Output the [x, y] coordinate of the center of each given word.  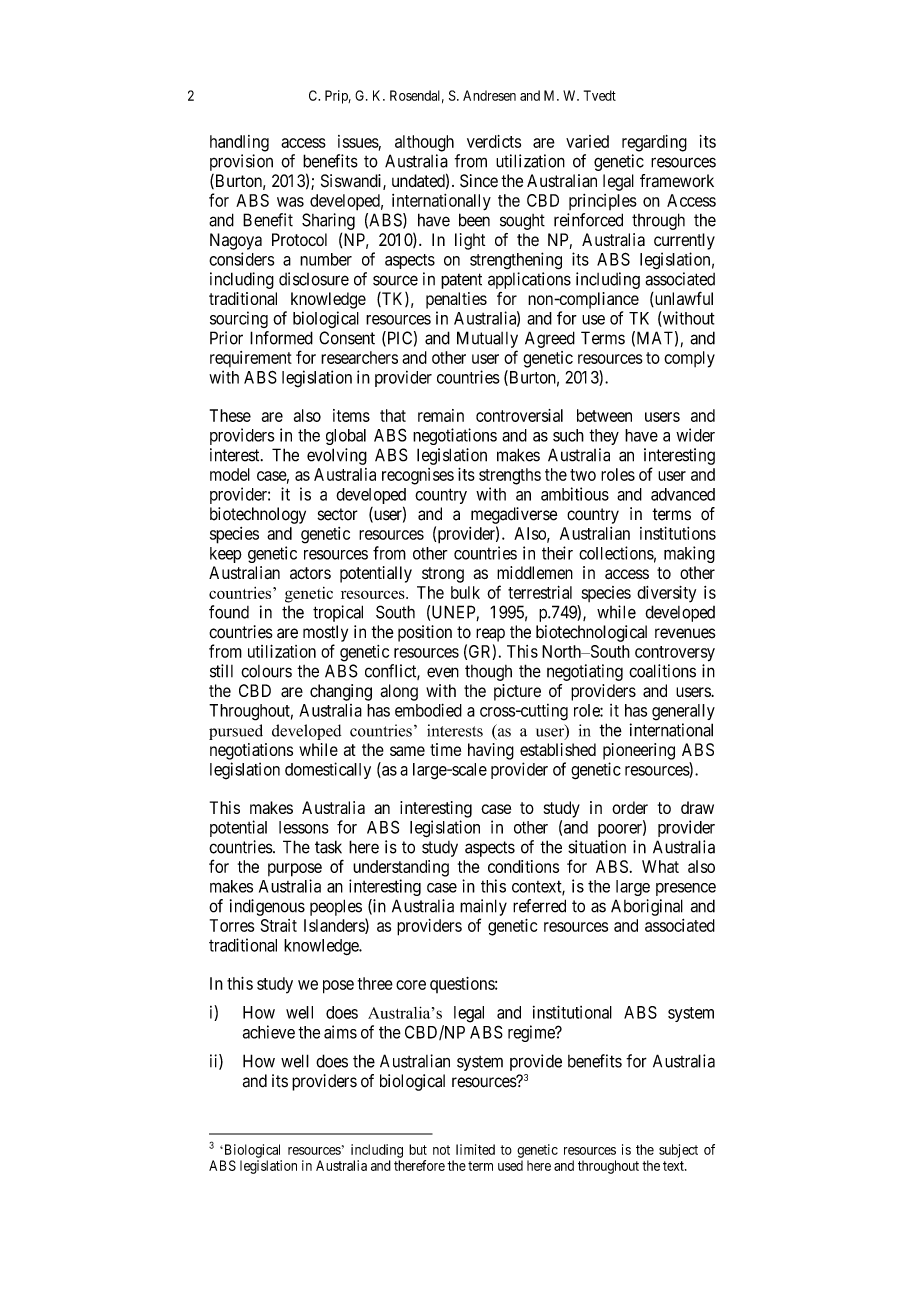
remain [441, 415]
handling [239, 143]
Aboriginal [647, 907]
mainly [483, 907]
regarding [654, 143]
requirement [251, 359]
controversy [675, 654]
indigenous [267, 907]
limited [475, 1149]
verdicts [494, 141]
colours [266, 671]
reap [490, 635]
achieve [269, 1032]
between [604, 415]
